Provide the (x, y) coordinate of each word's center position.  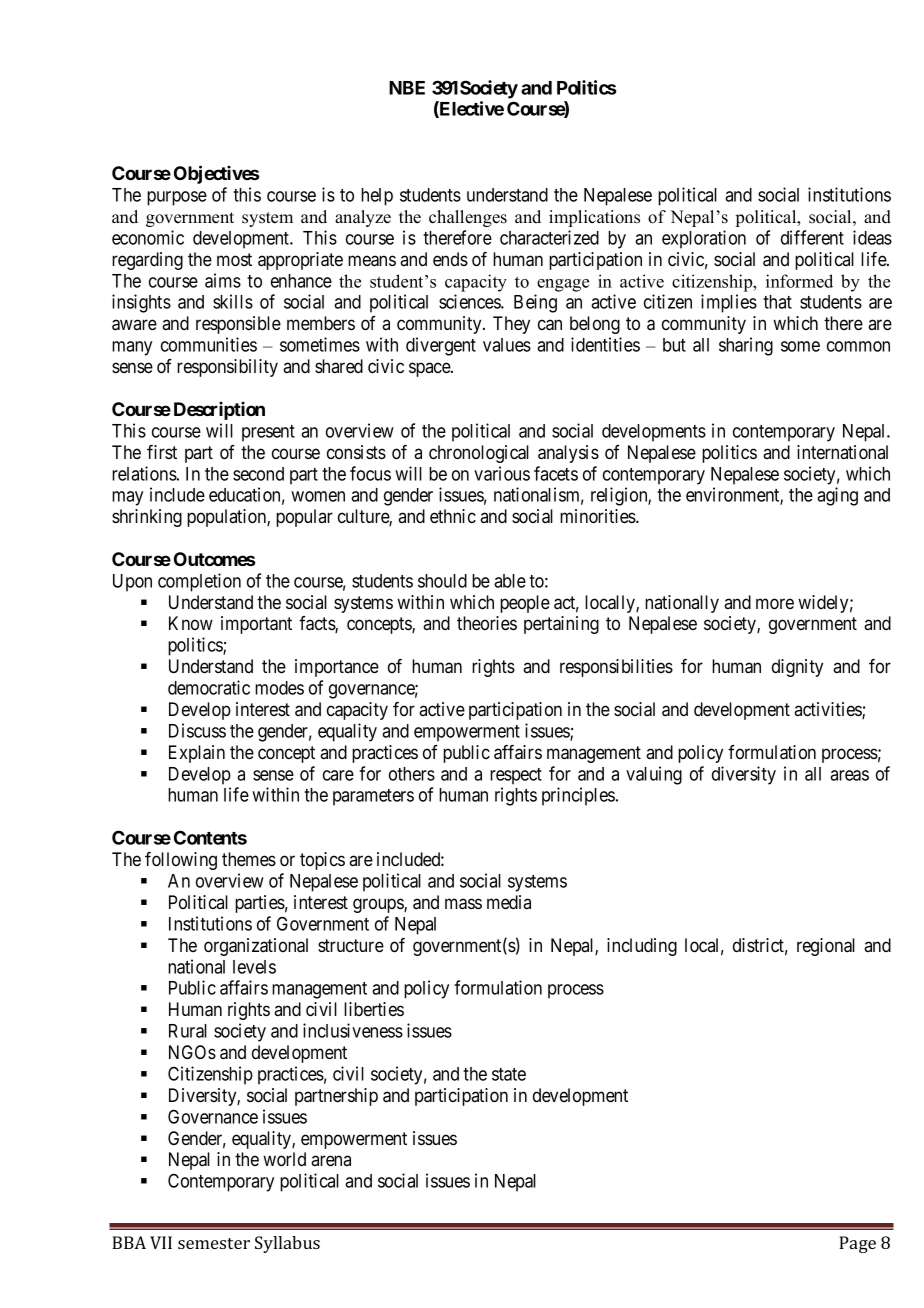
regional (826, 947)
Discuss (197, 730)
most (234, 260)
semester (214, 1243)
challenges (468, 218)
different (812, 237)
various (502, 473)
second (258, 474)
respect (516, 776)
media (509, 902)
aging (837, 496)
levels (254, 967)
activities (828, 710)
